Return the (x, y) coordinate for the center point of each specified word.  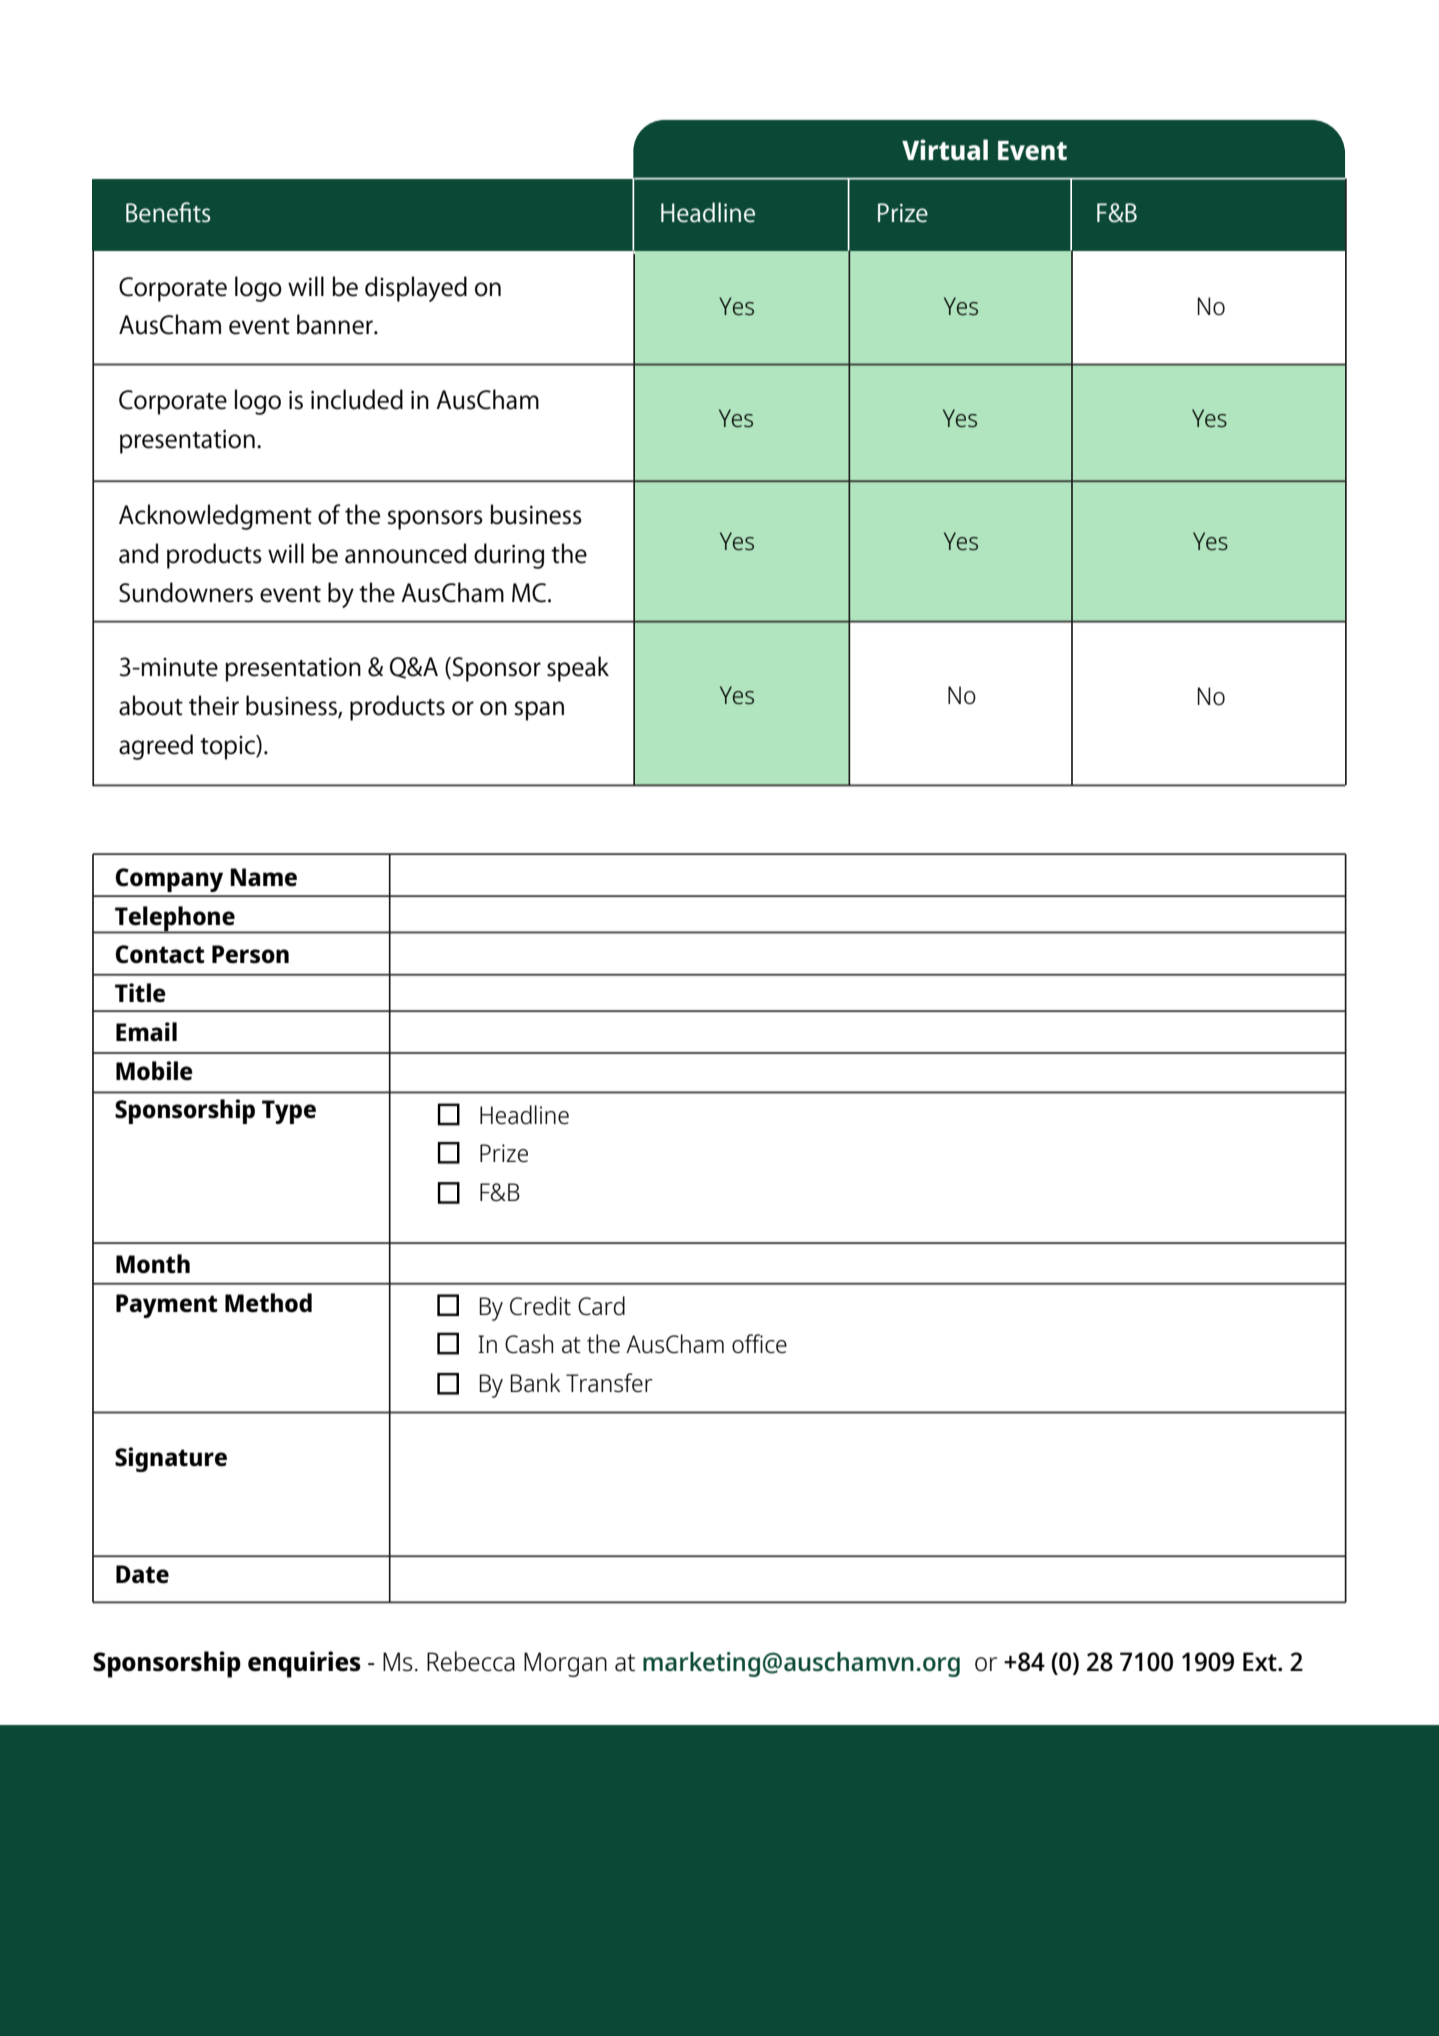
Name (263, 877)
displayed (416, 289)
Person (250, 954)
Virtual (945, 149)
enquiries (304, 1664)
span (539, 711)
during (509, 556)
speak (578, 669)
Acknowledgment (215, 517)
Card (601, 1306)
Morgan (565, 1664)
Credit (540, 1306)
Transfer (609, 1383)
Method (268, 1303)
